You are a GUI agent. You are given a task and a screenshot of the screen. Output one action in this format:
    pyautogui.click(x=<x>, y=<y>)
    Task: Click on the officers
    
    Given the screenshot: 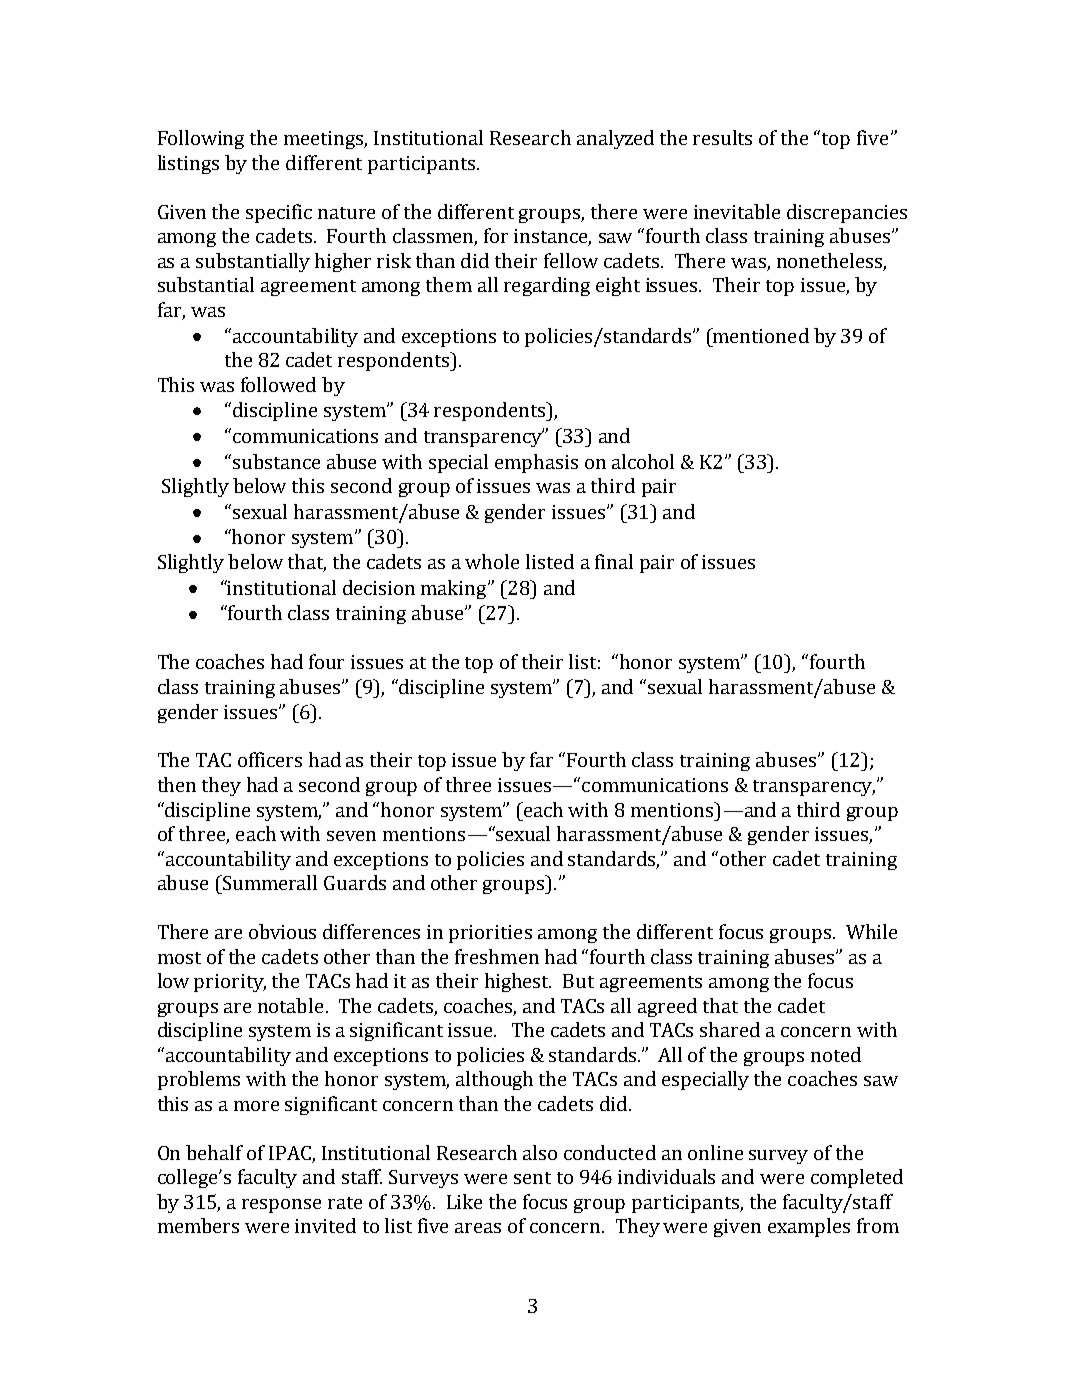 What is the action you would take?
    pyautogui.click(x=270, y=759)
